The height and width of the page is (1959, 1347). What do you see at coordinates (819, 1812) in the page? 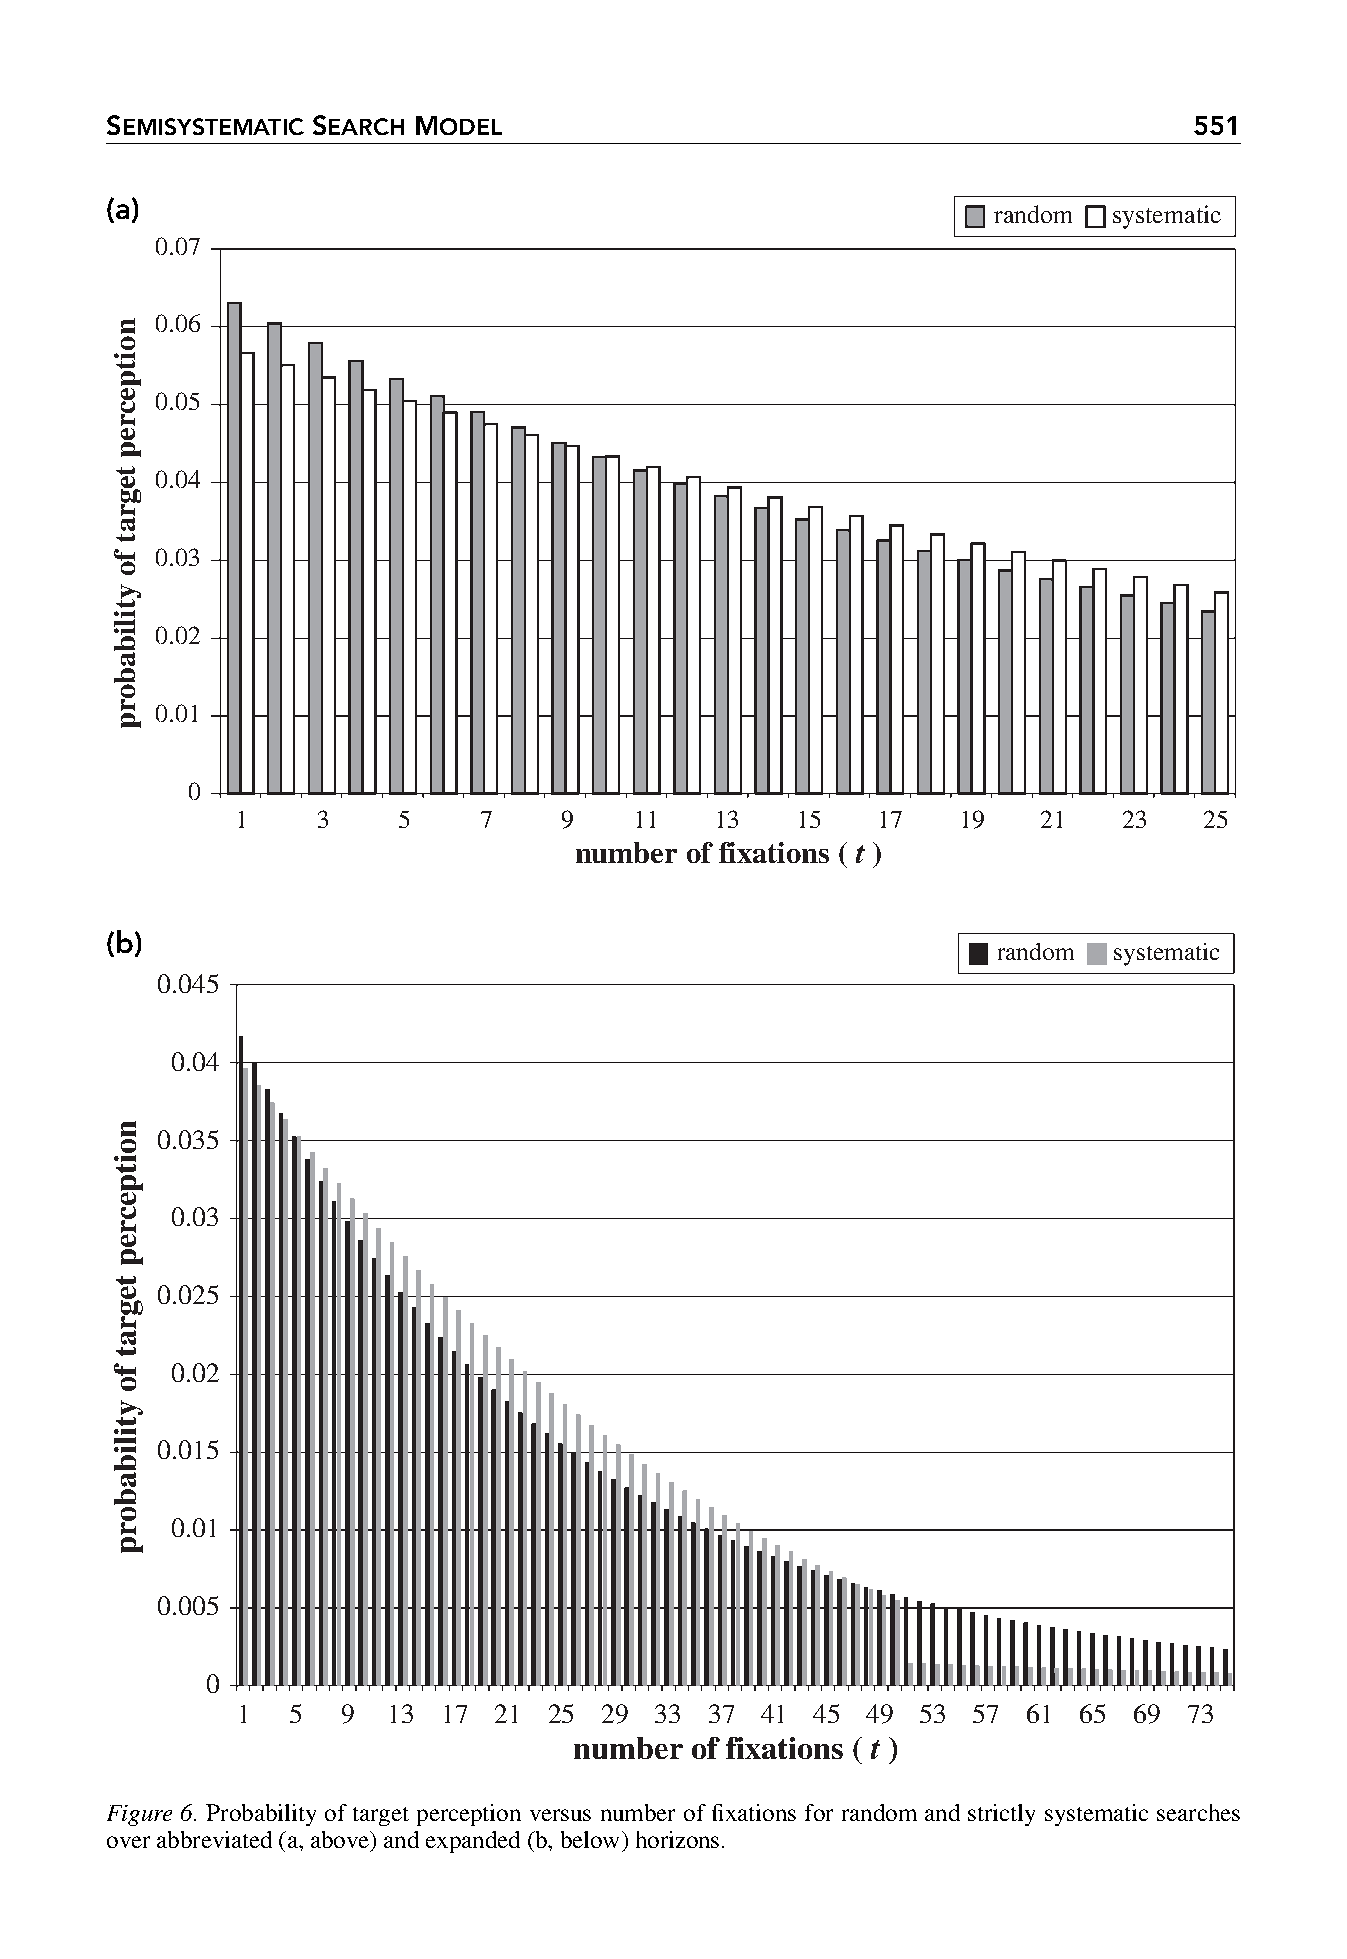
I see `for` at bounding box center [819, 1812].
